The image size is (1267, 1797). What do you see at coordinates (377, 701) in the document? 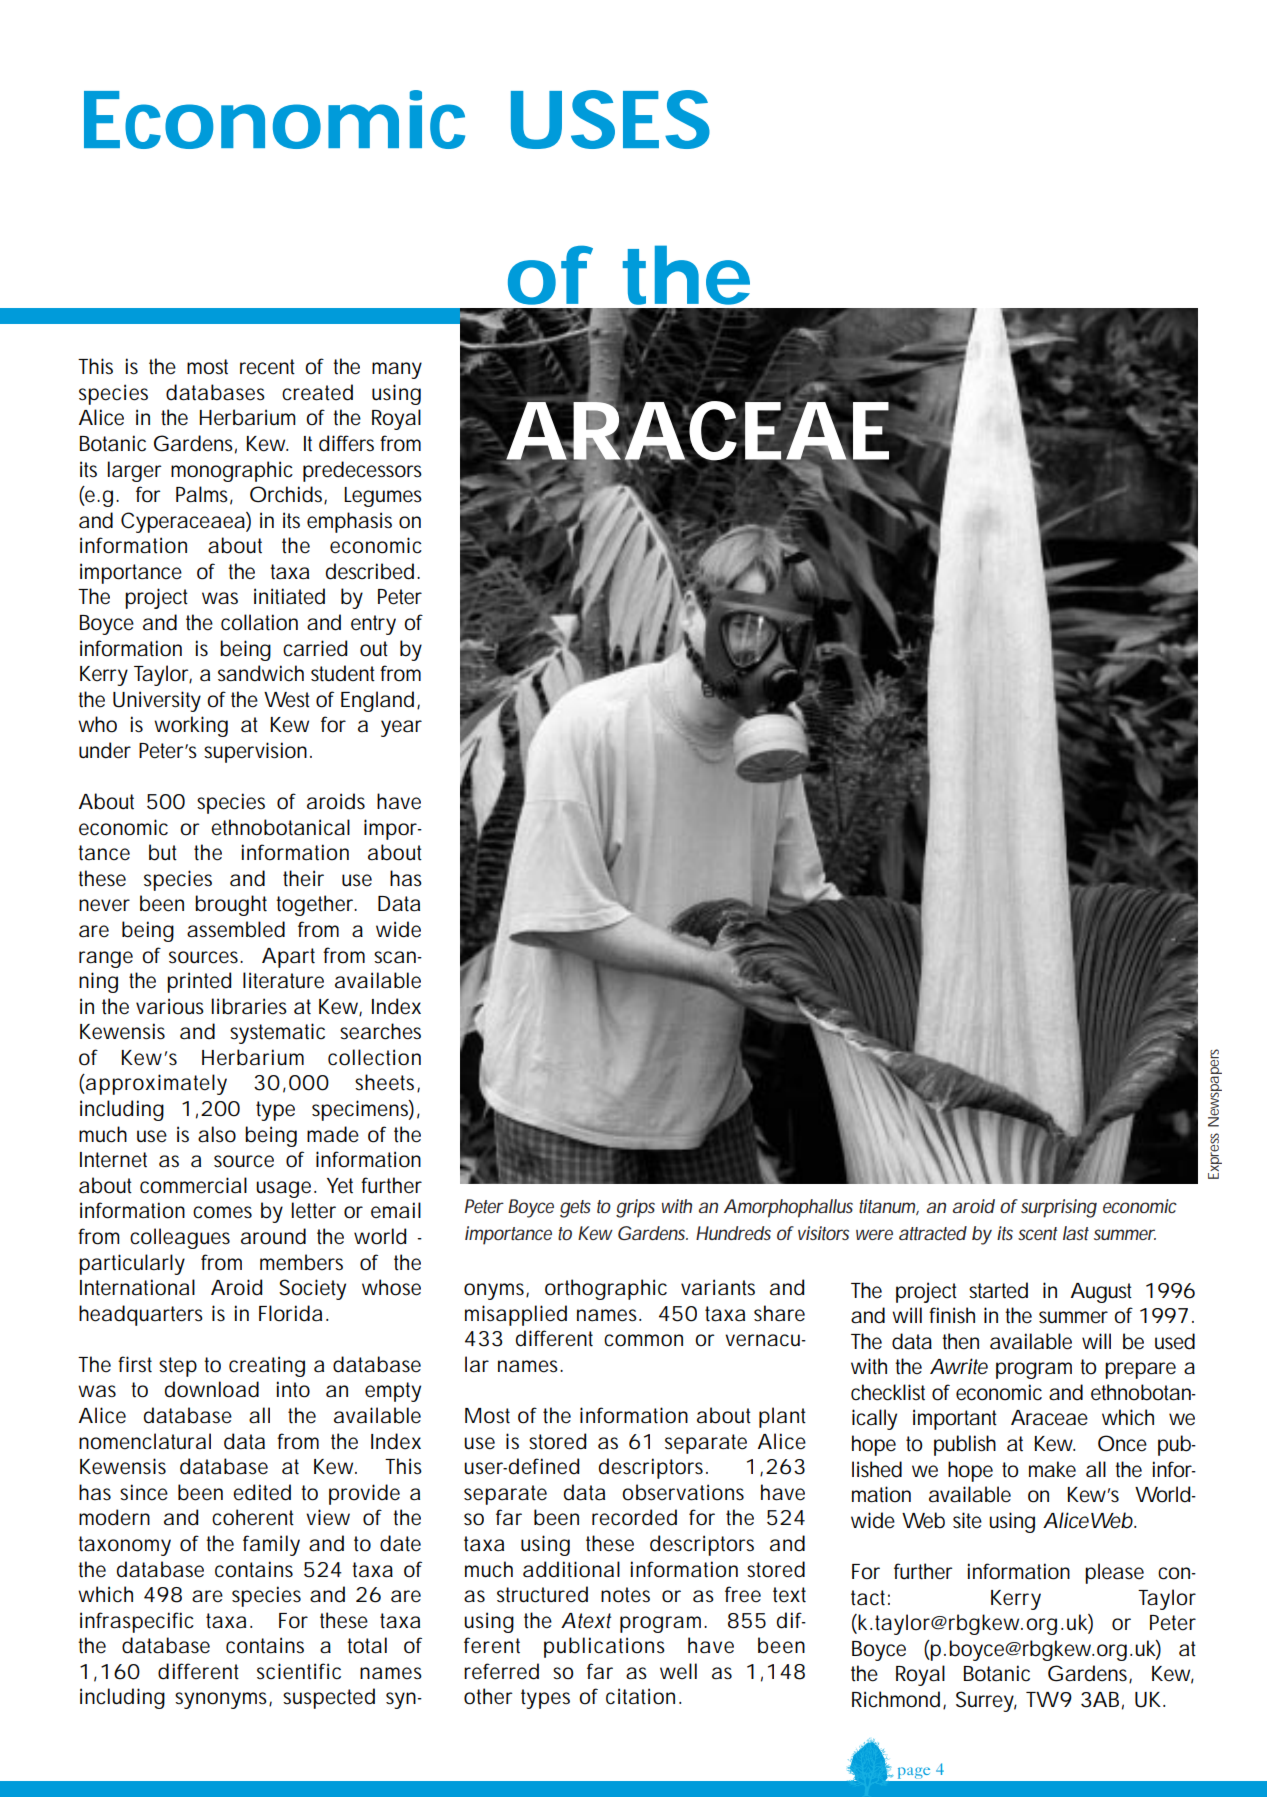
I see `England` at bounding box center [377, 701].
